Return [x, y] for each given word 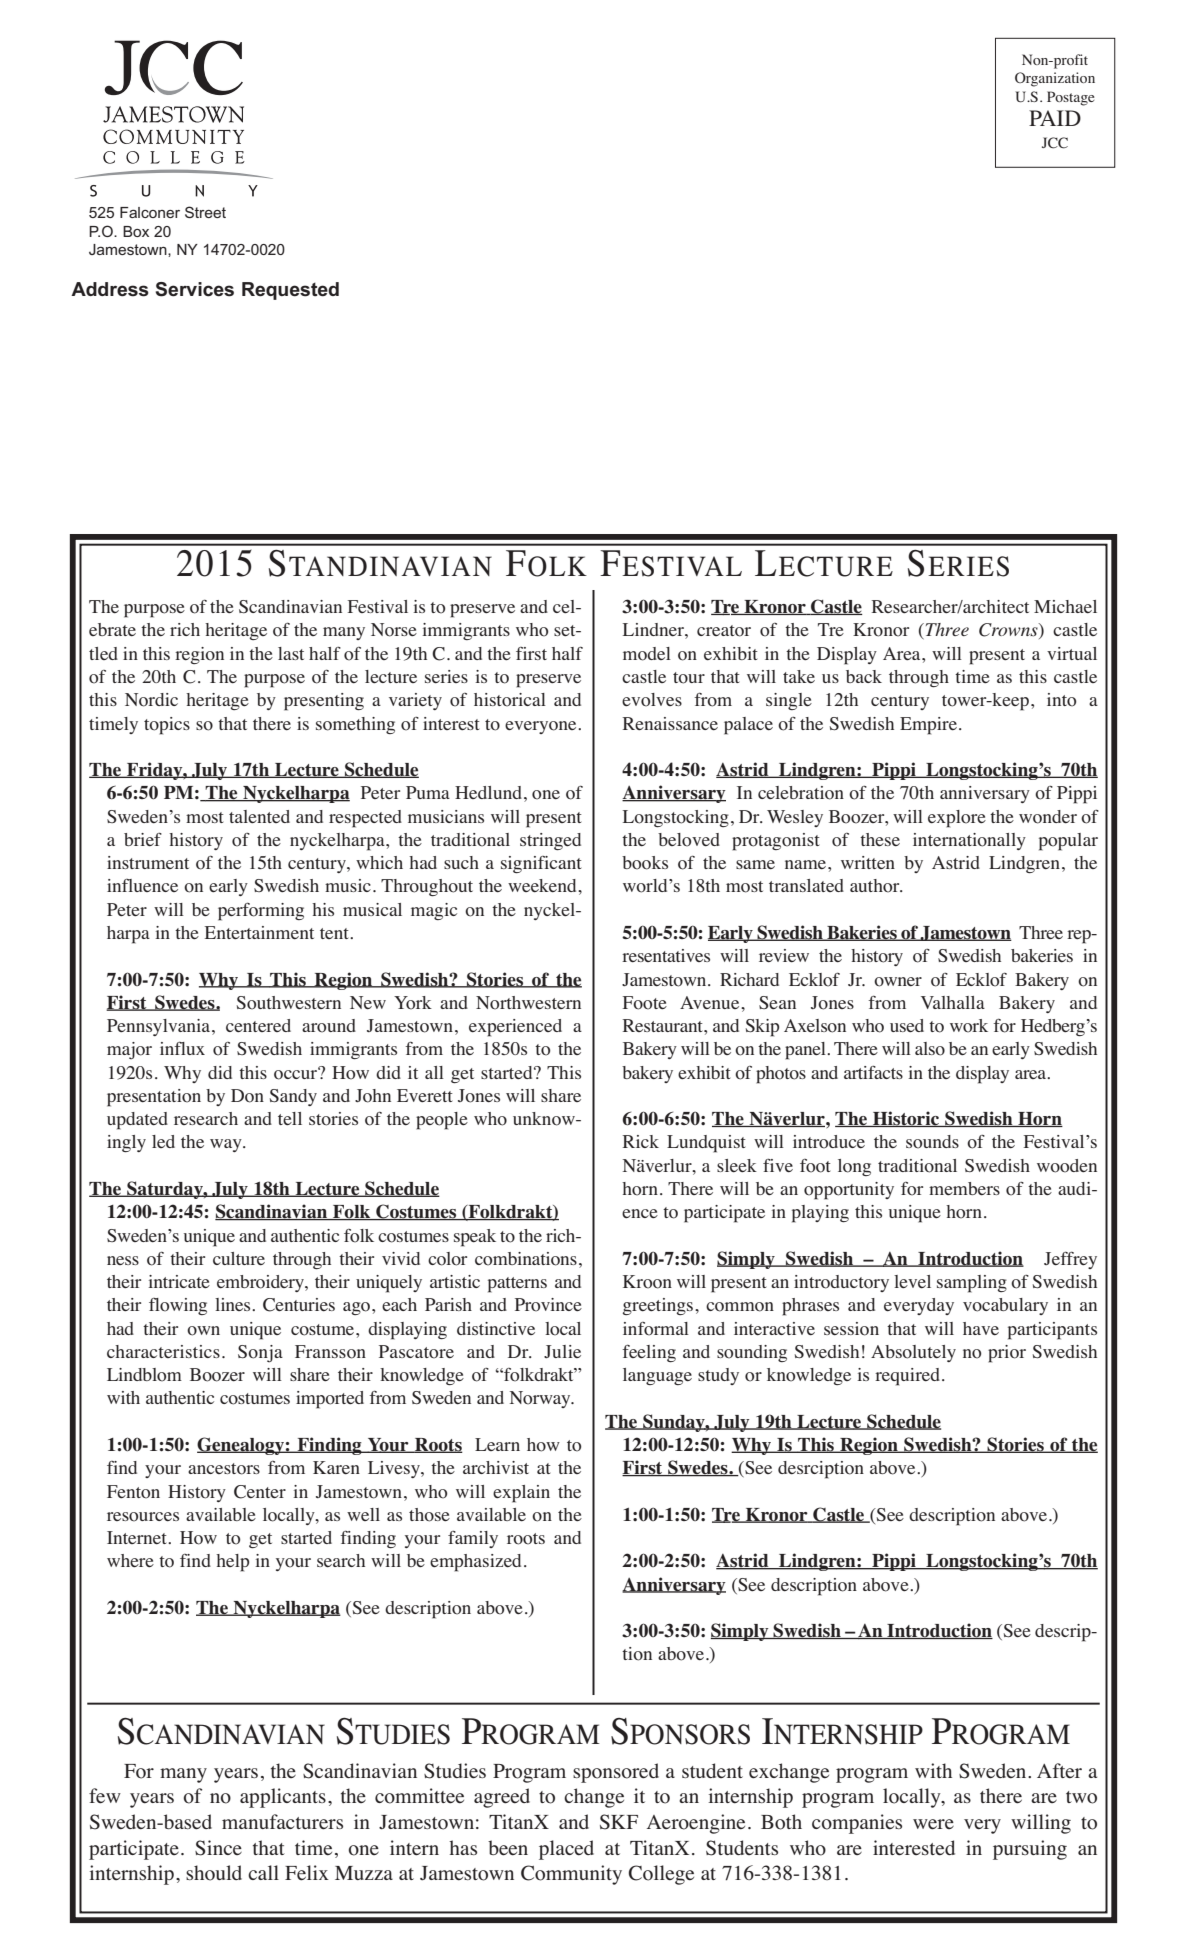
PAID [1055, 118]
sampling [972, 1284]
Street [205, 212]
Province [548, 1305]
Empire [928, 726]
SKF [619, 1822]
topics [167, 726]
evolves [652, 700]
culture [239, 1258]
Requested [290, 291]
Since [218, 1848]
